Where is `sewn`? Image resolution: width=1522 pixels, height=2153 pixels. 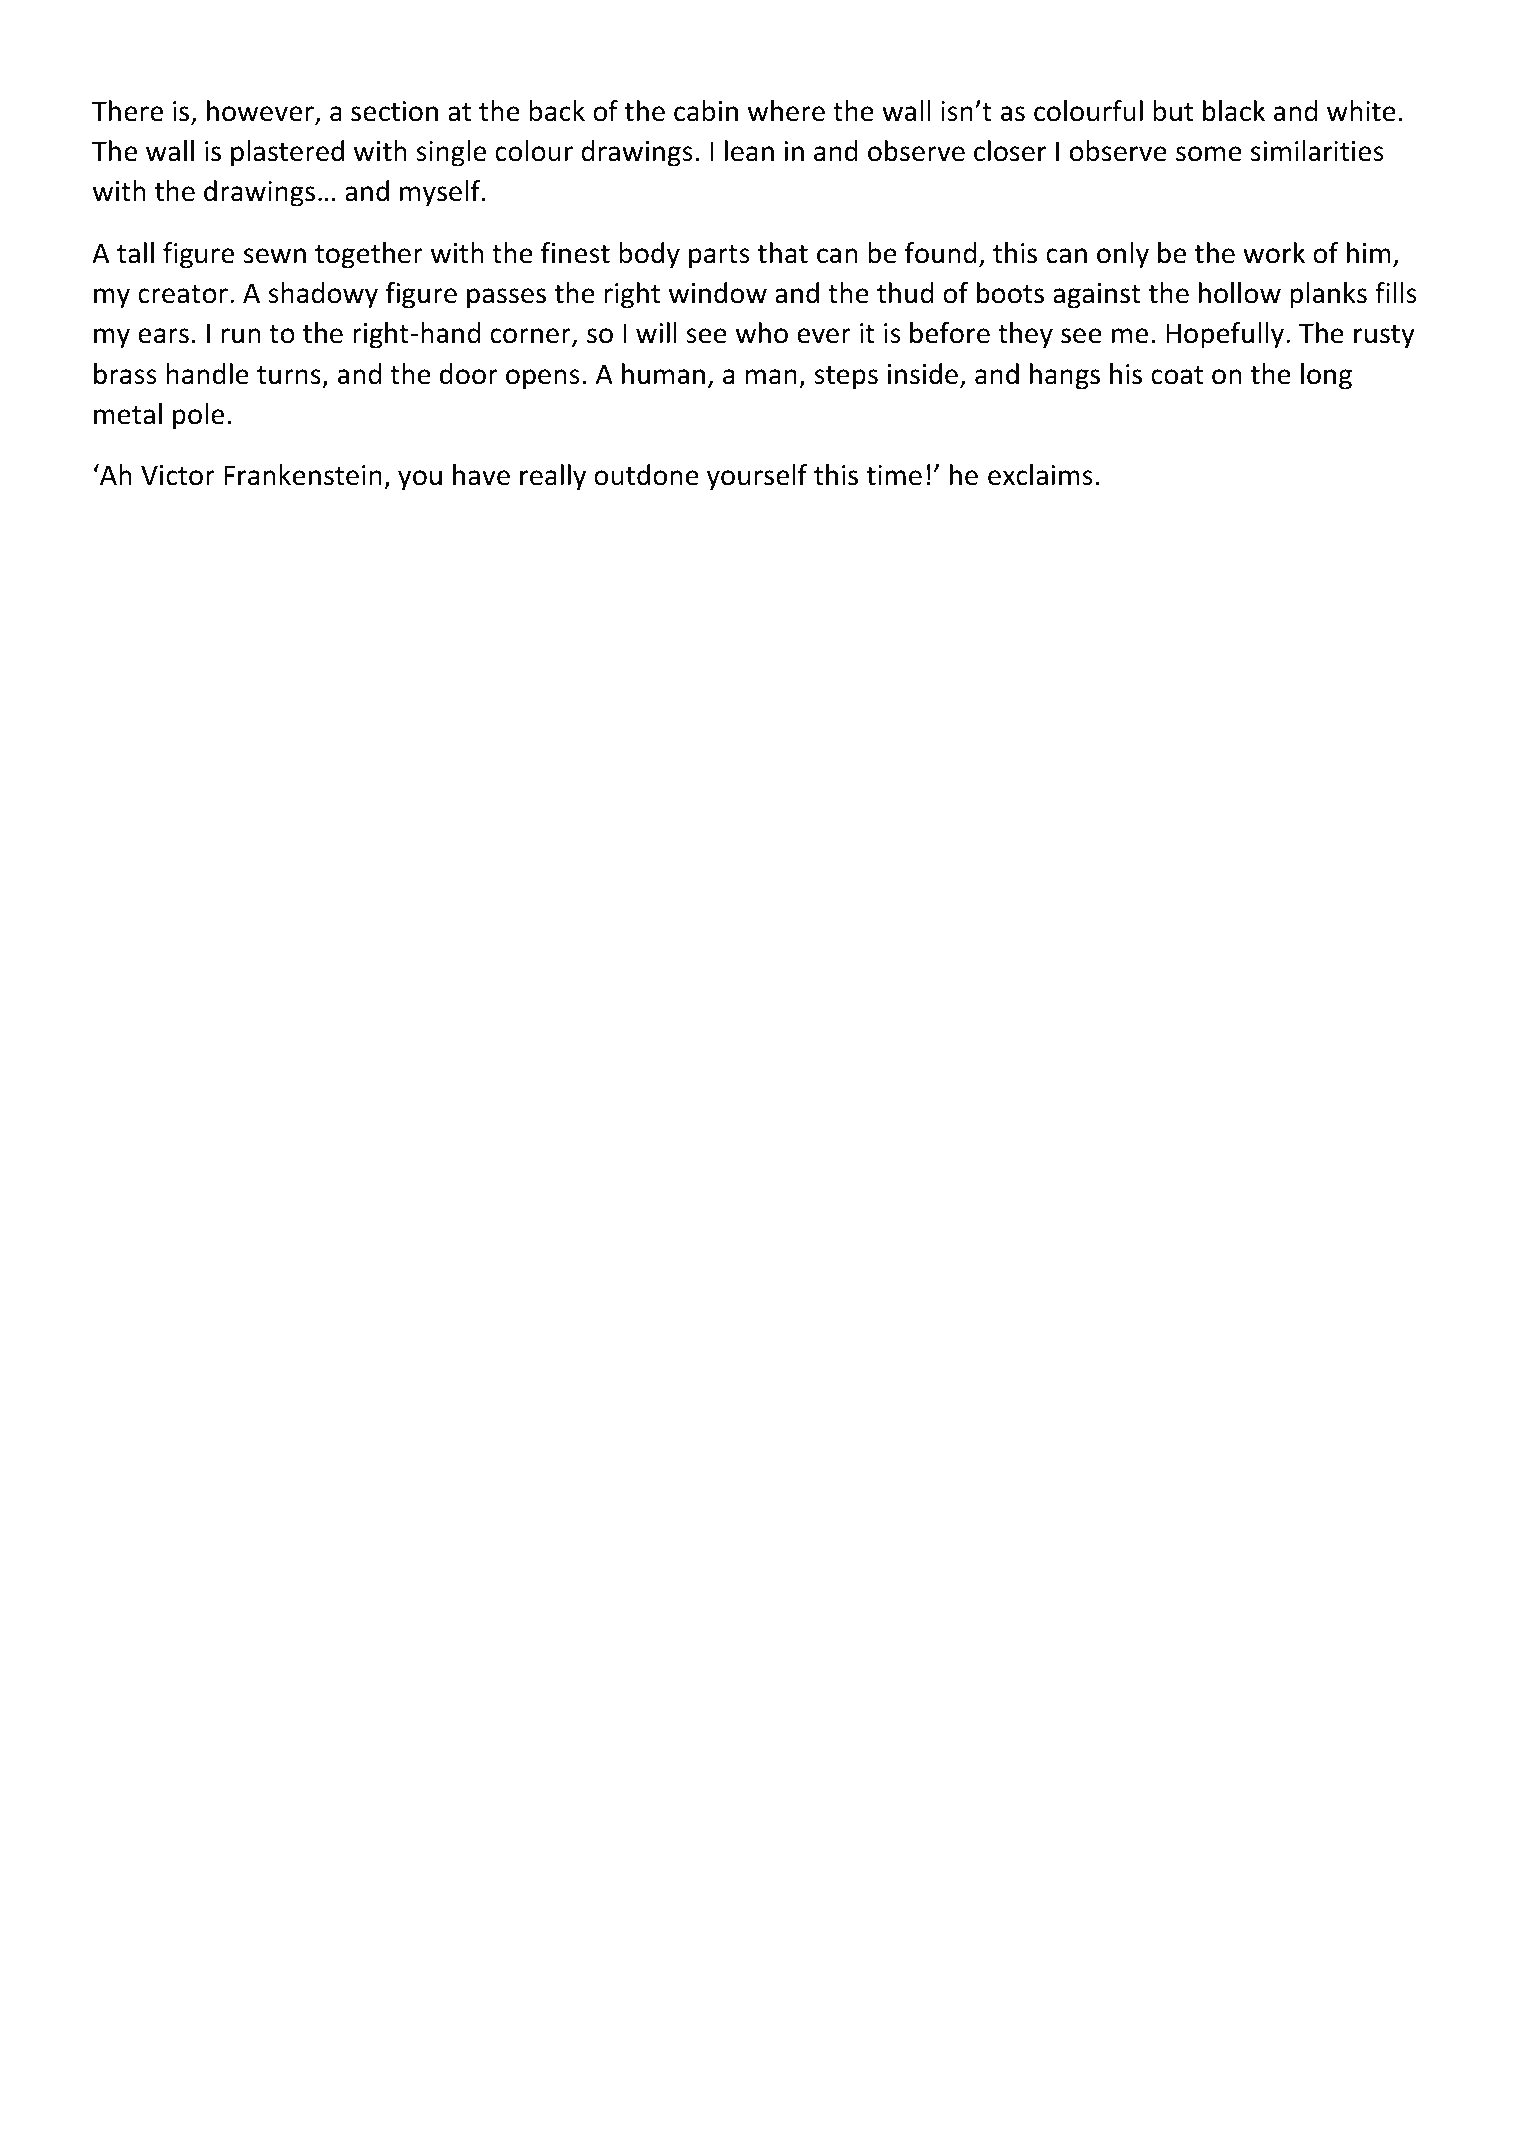 sewn is located at coordinates (275, 256).
